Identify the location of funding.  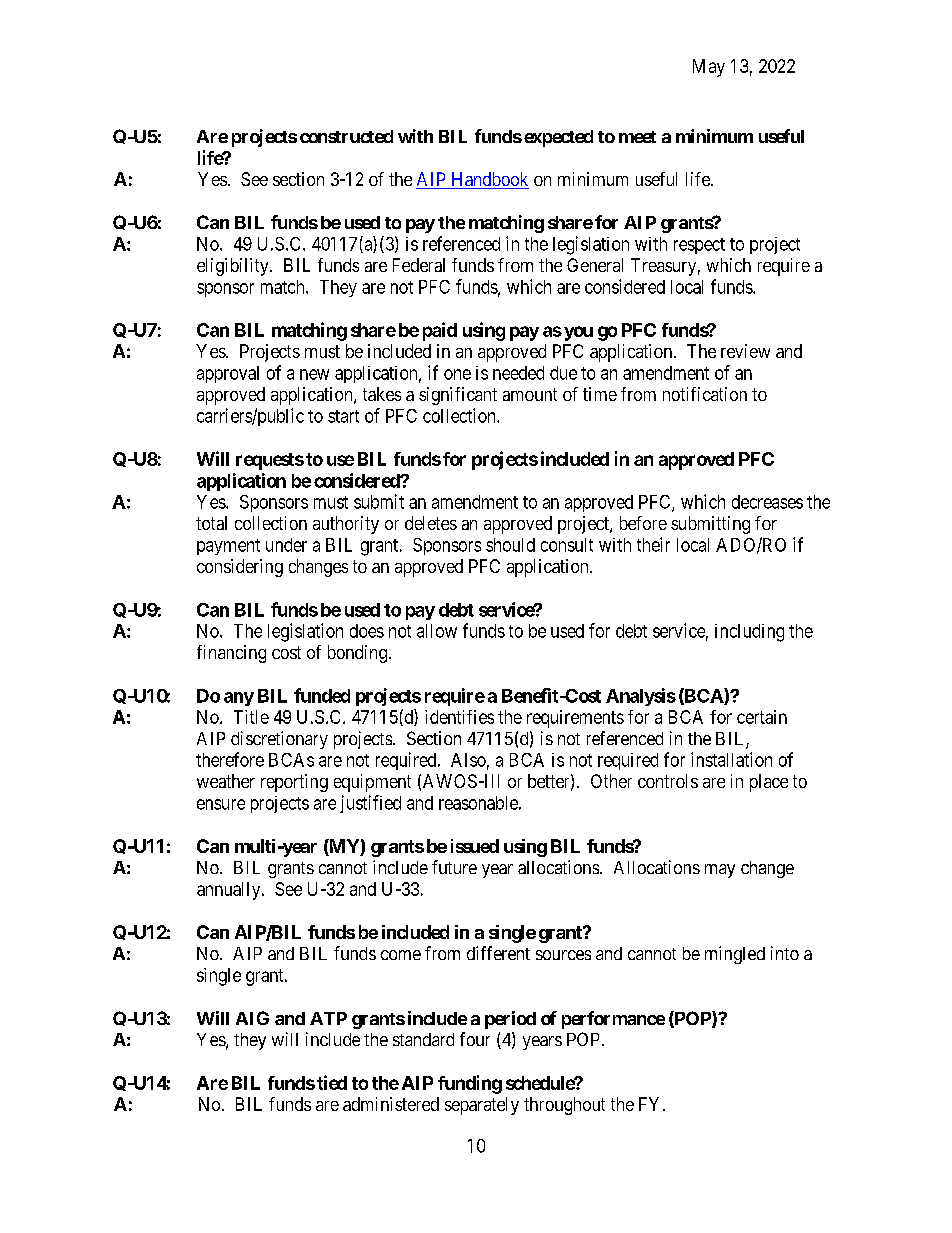
(470, 1084).
